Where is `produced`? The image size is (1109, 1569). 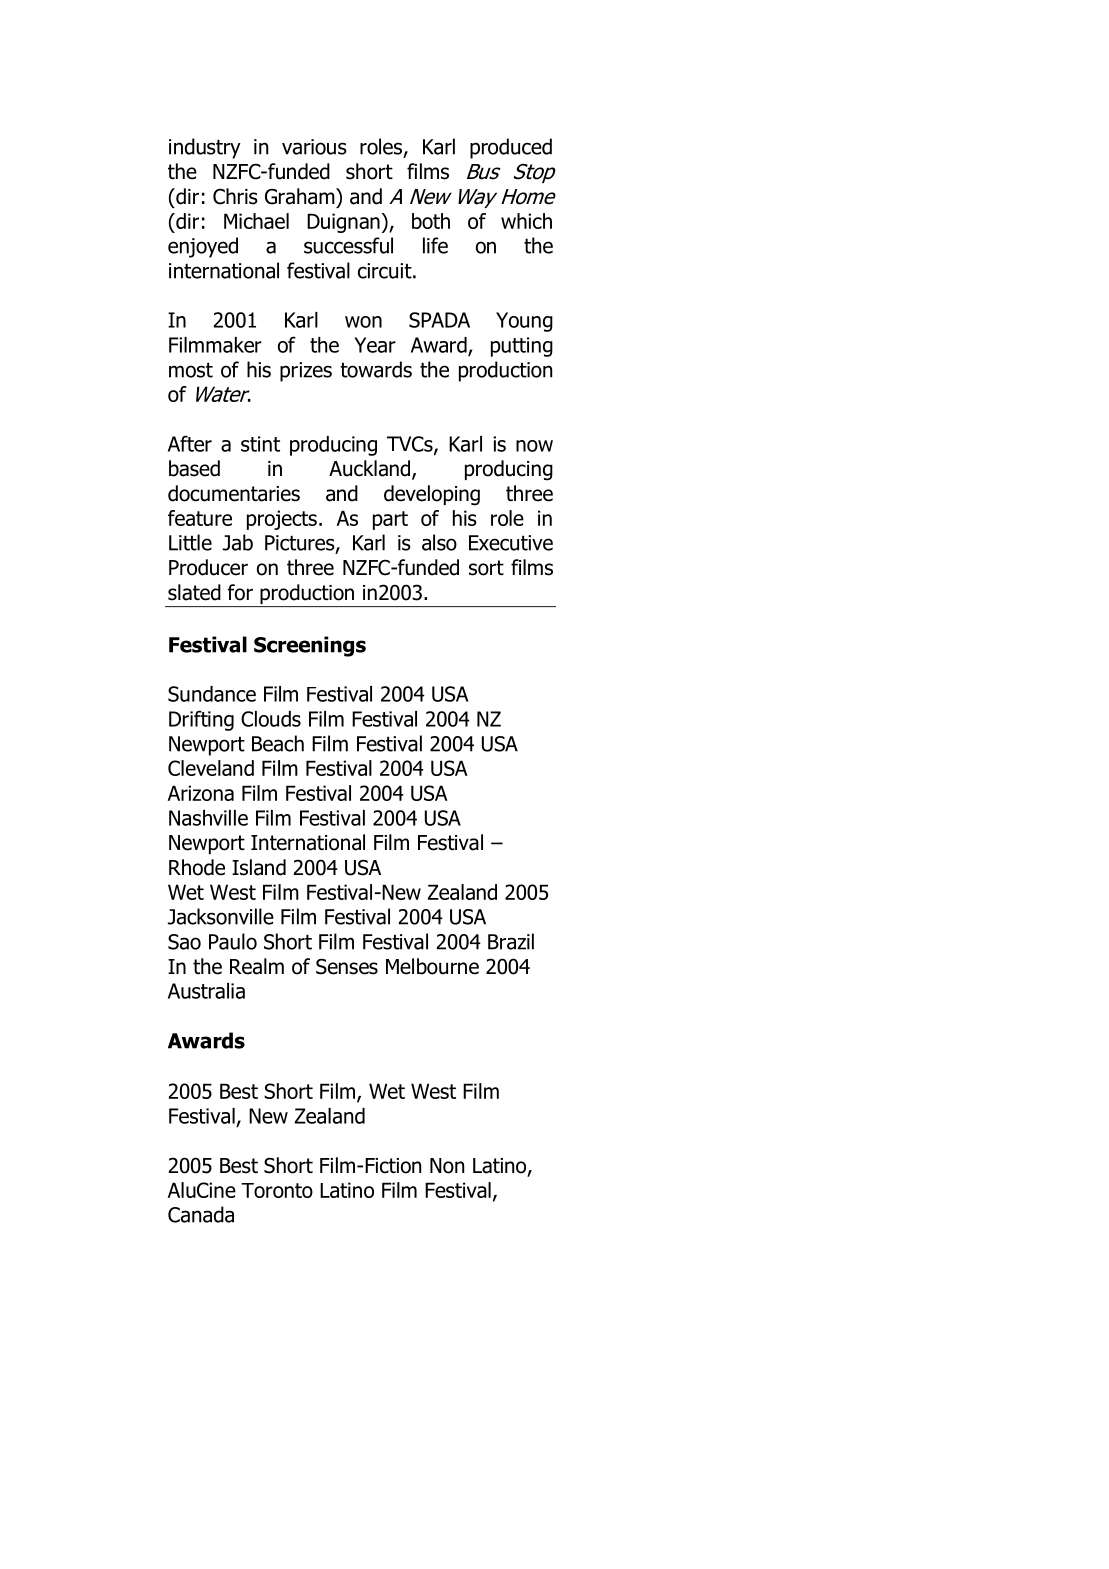 produced is located at coordinates (511, 148).
